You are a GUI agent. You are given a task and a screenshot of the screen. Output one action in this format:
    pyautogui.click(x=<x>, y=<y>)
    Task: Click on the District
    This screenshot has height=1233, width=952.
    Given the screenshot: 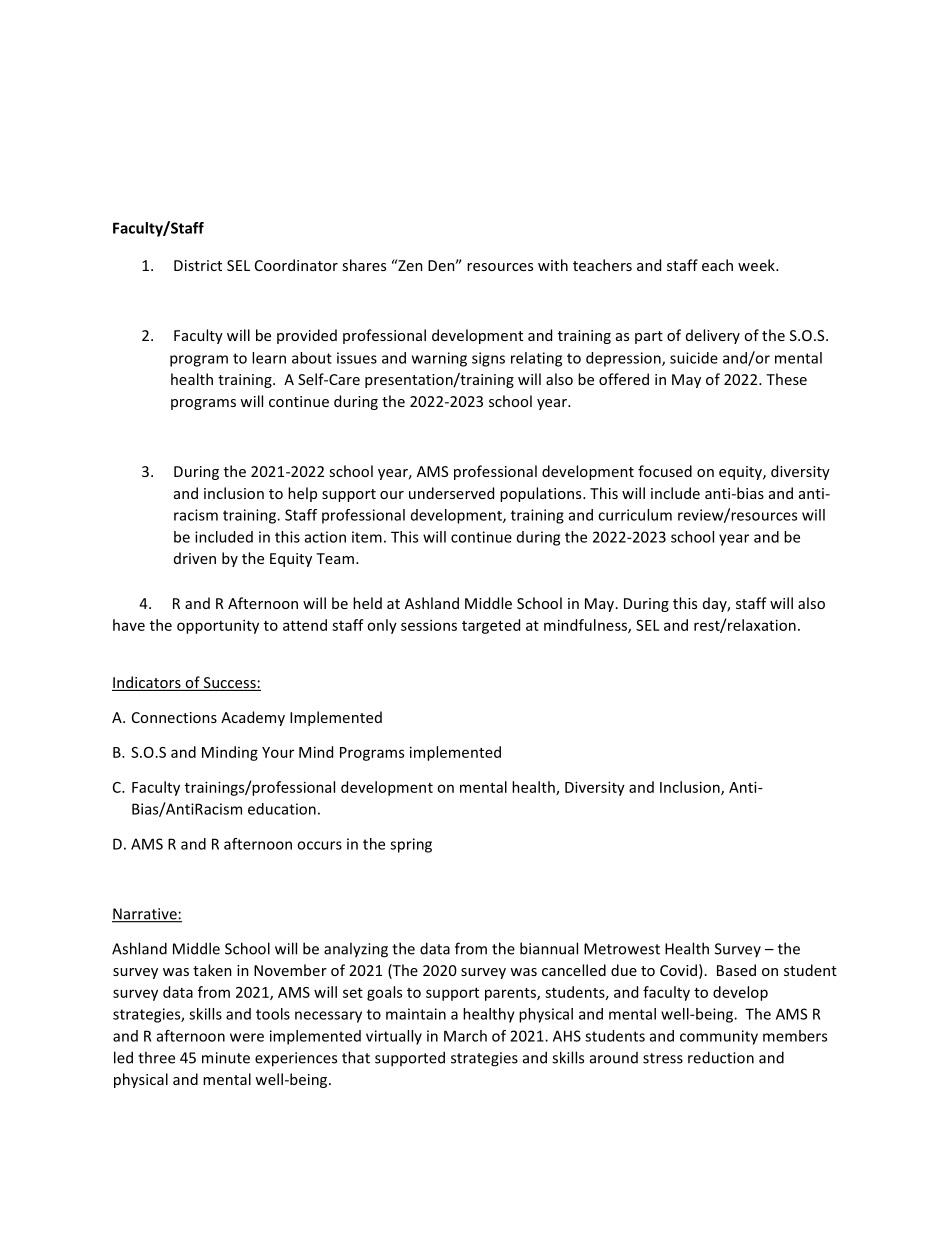 What is the action you would take?
    pyautogui.click(x=198, y=265)
